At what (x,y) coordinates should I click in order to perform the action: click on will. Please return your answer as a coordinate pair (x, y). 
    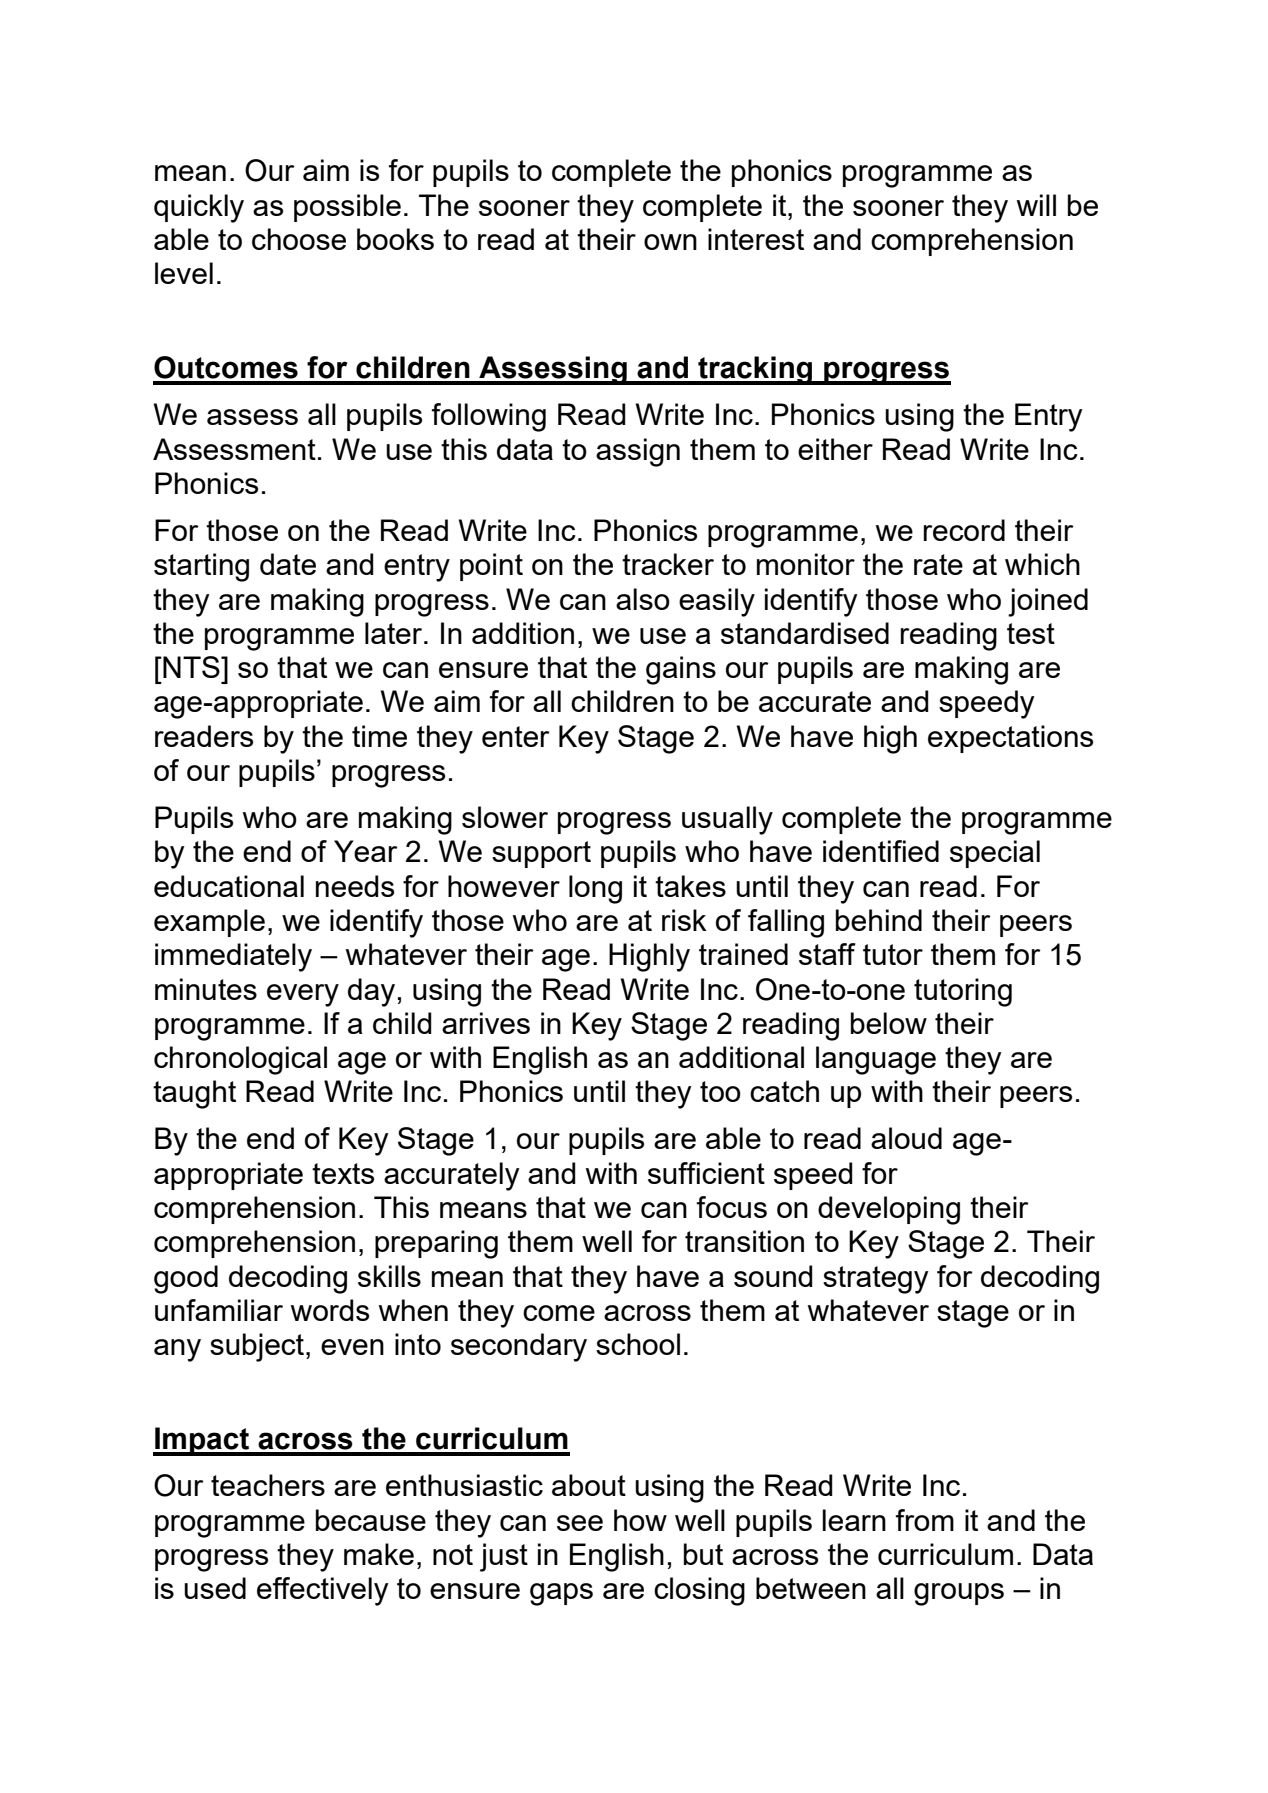
    Looking at the image, I should click on (1036, 205).
